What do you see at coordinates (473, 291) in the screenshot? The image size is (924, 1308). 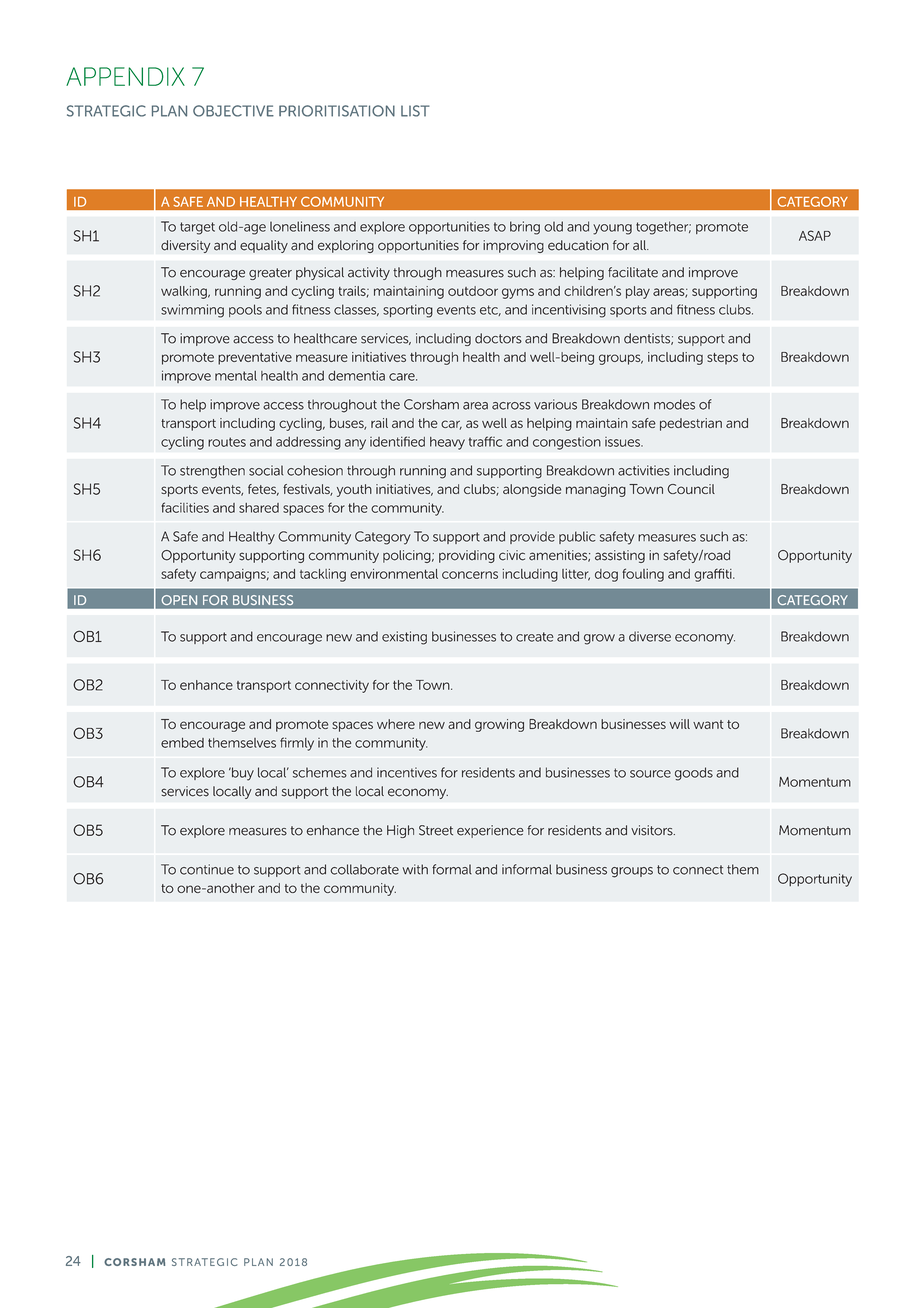 I see `outdoor` at bounding box center [473, 291].
